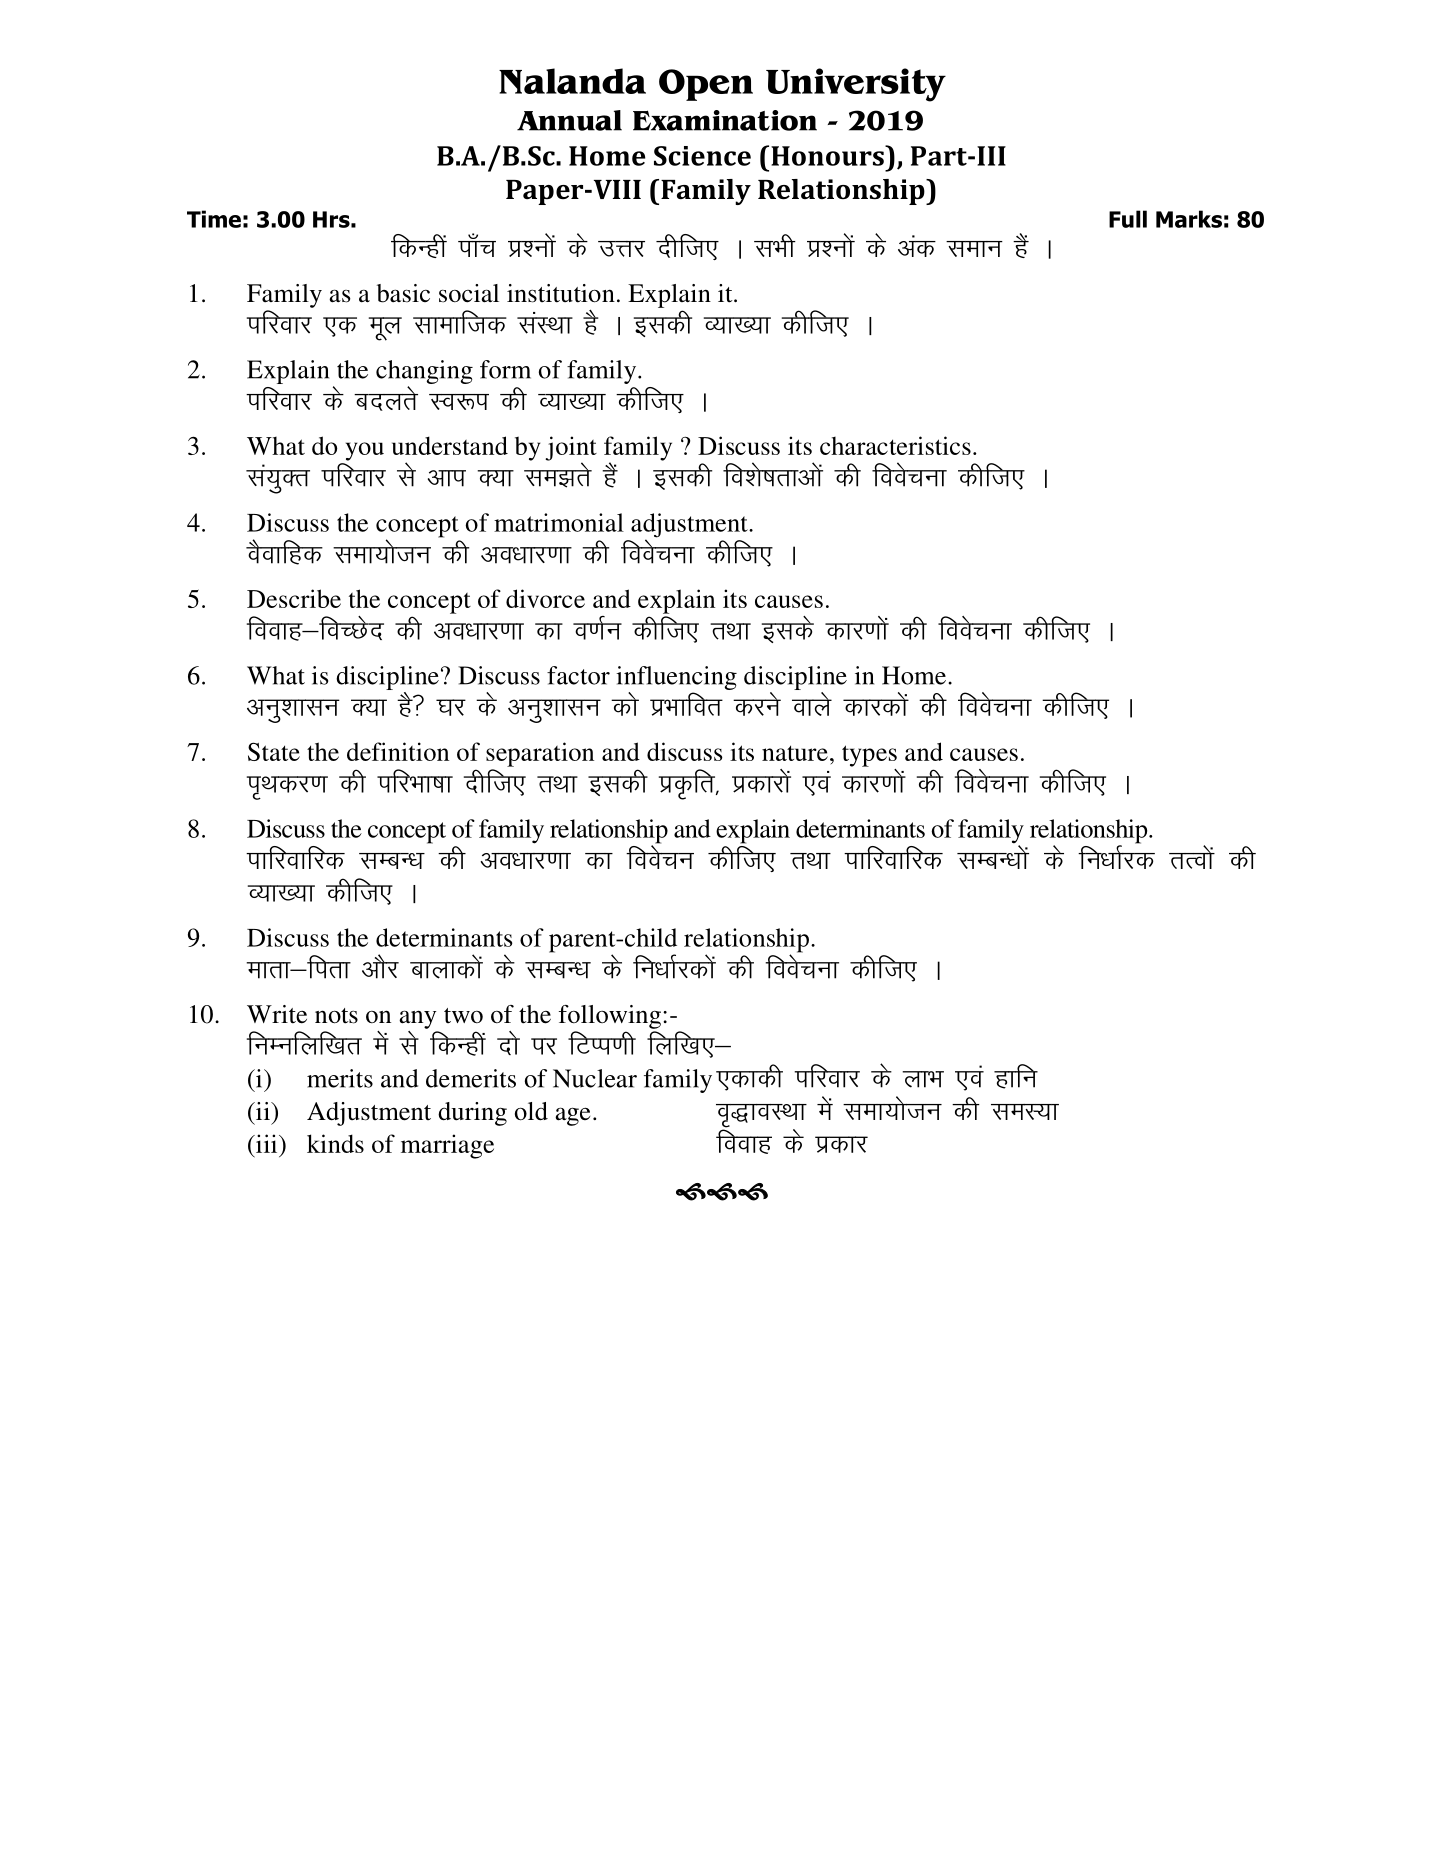 This document has width=1442, height=1866. I want to click on types, so click(869, 756).
